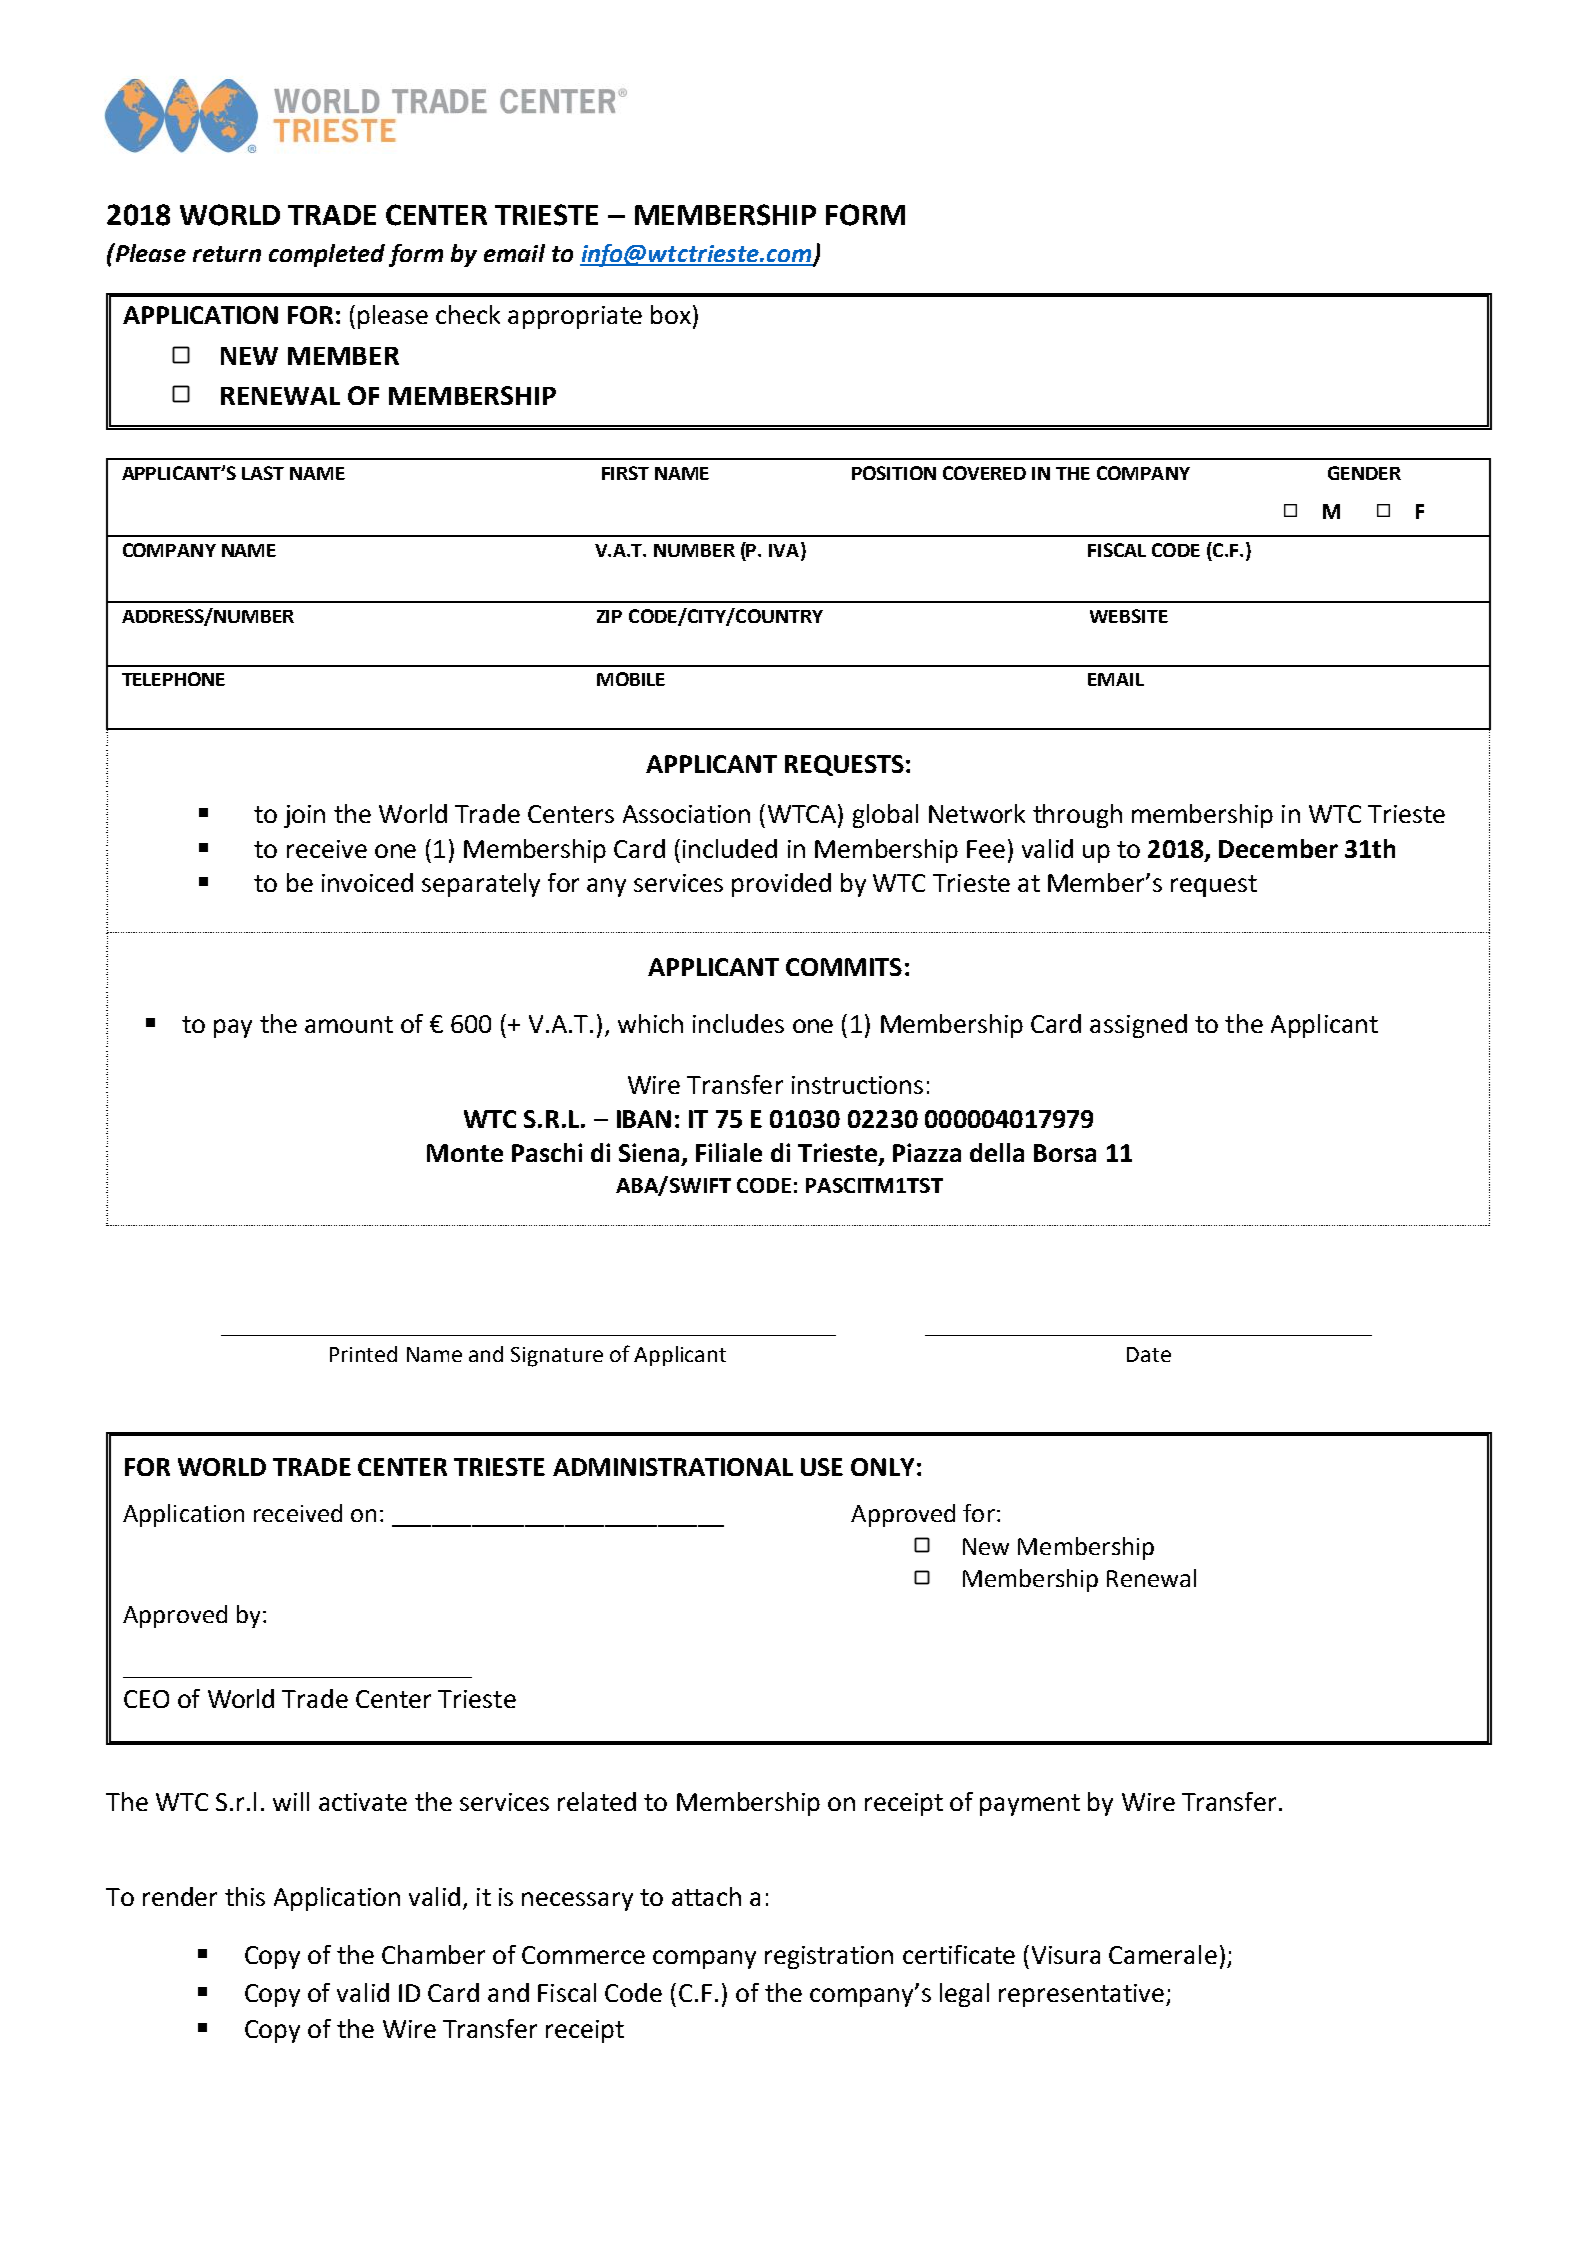 The image size is (1591, 2249). Describe the element at coordinates (1129, 616) in the screenshot. I see `WEBSITE` at that location.
